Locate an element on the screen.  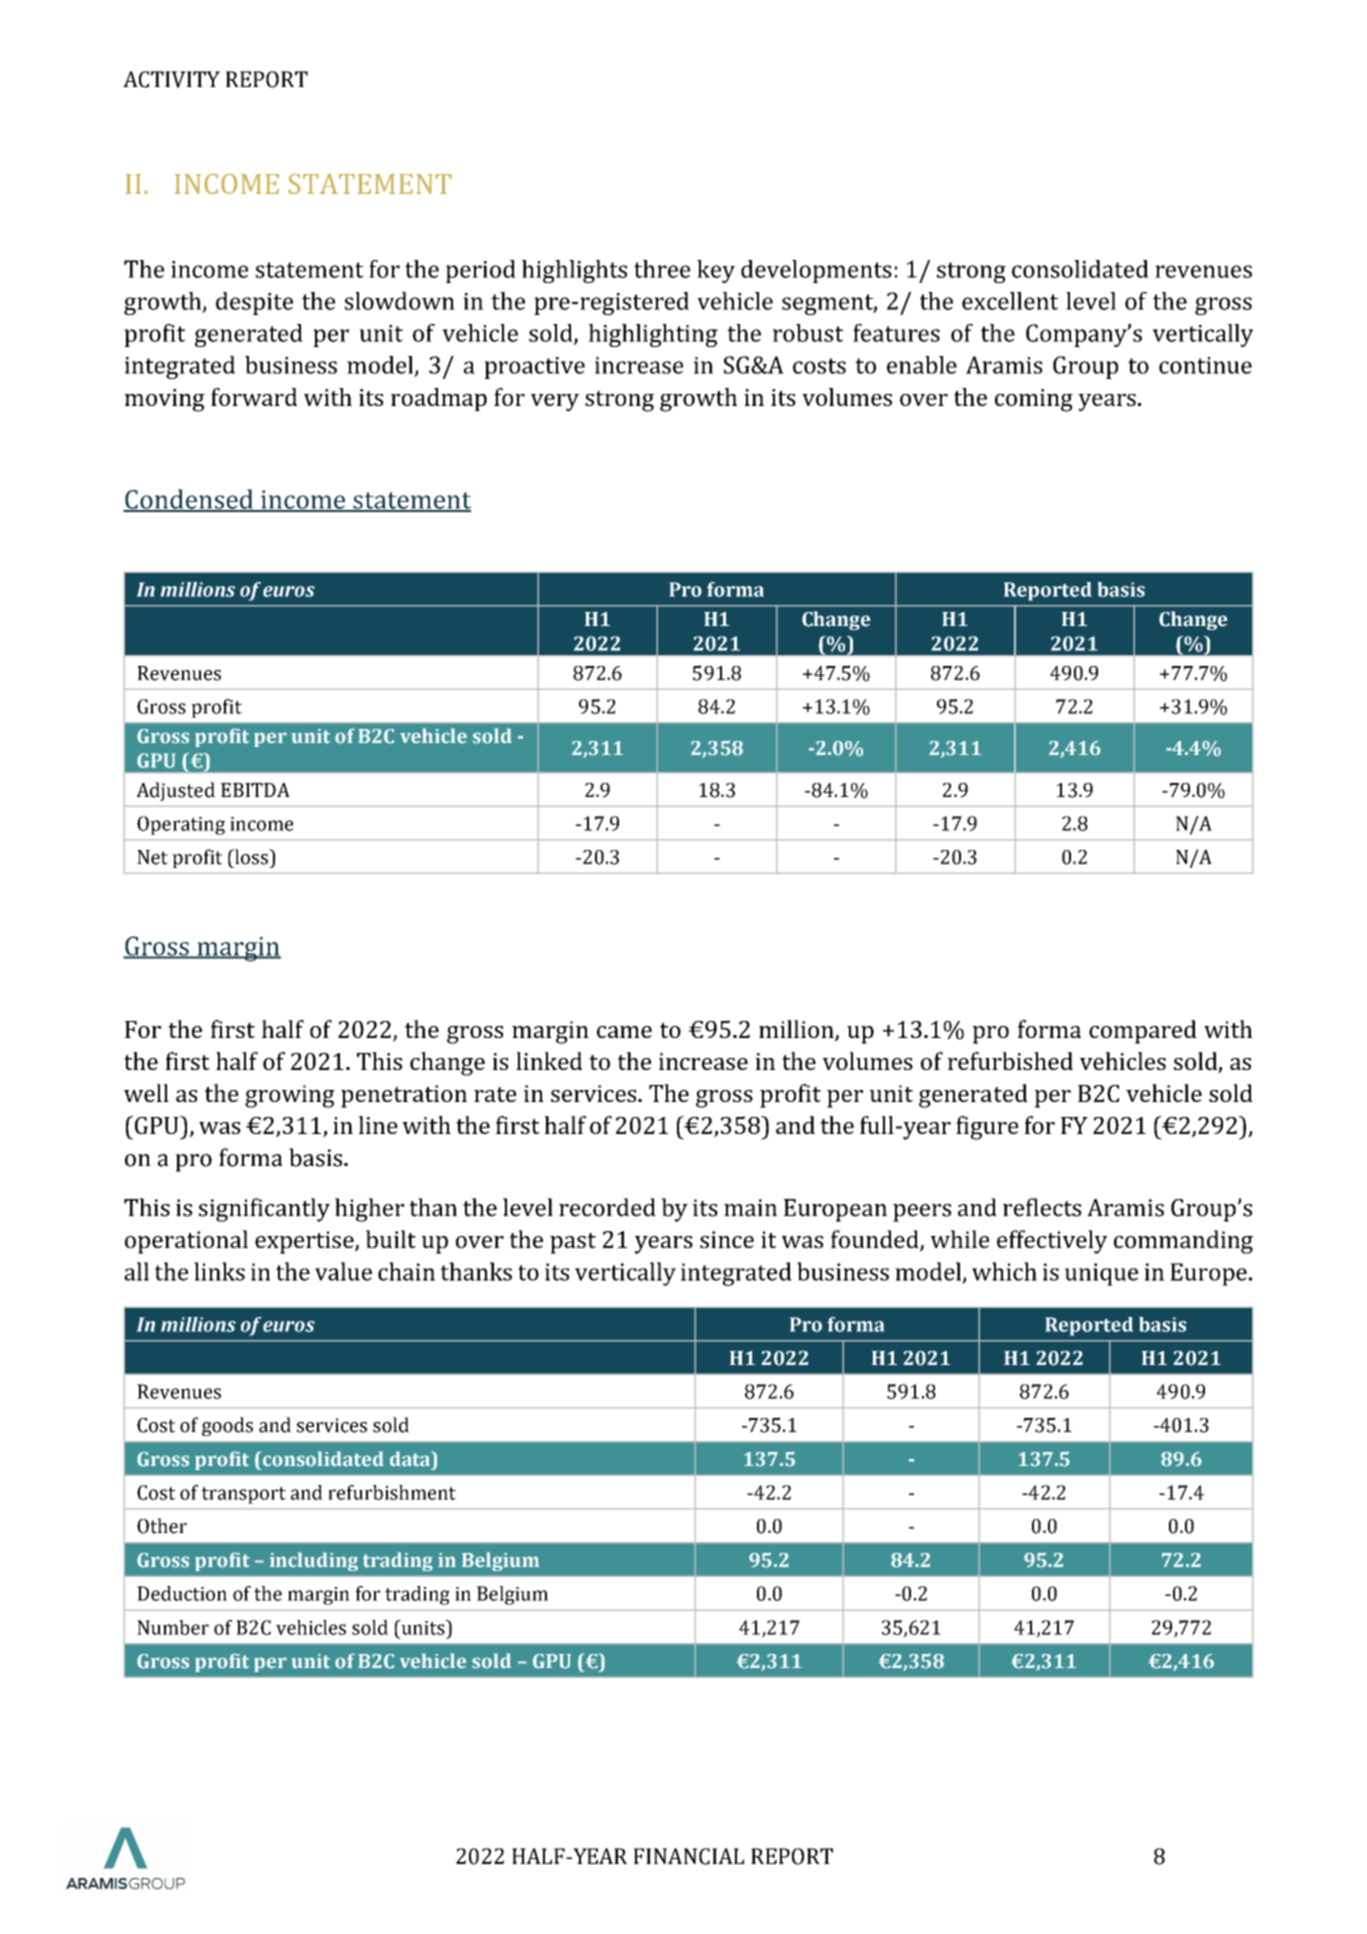
came is located at coordinates (624, 1032).
